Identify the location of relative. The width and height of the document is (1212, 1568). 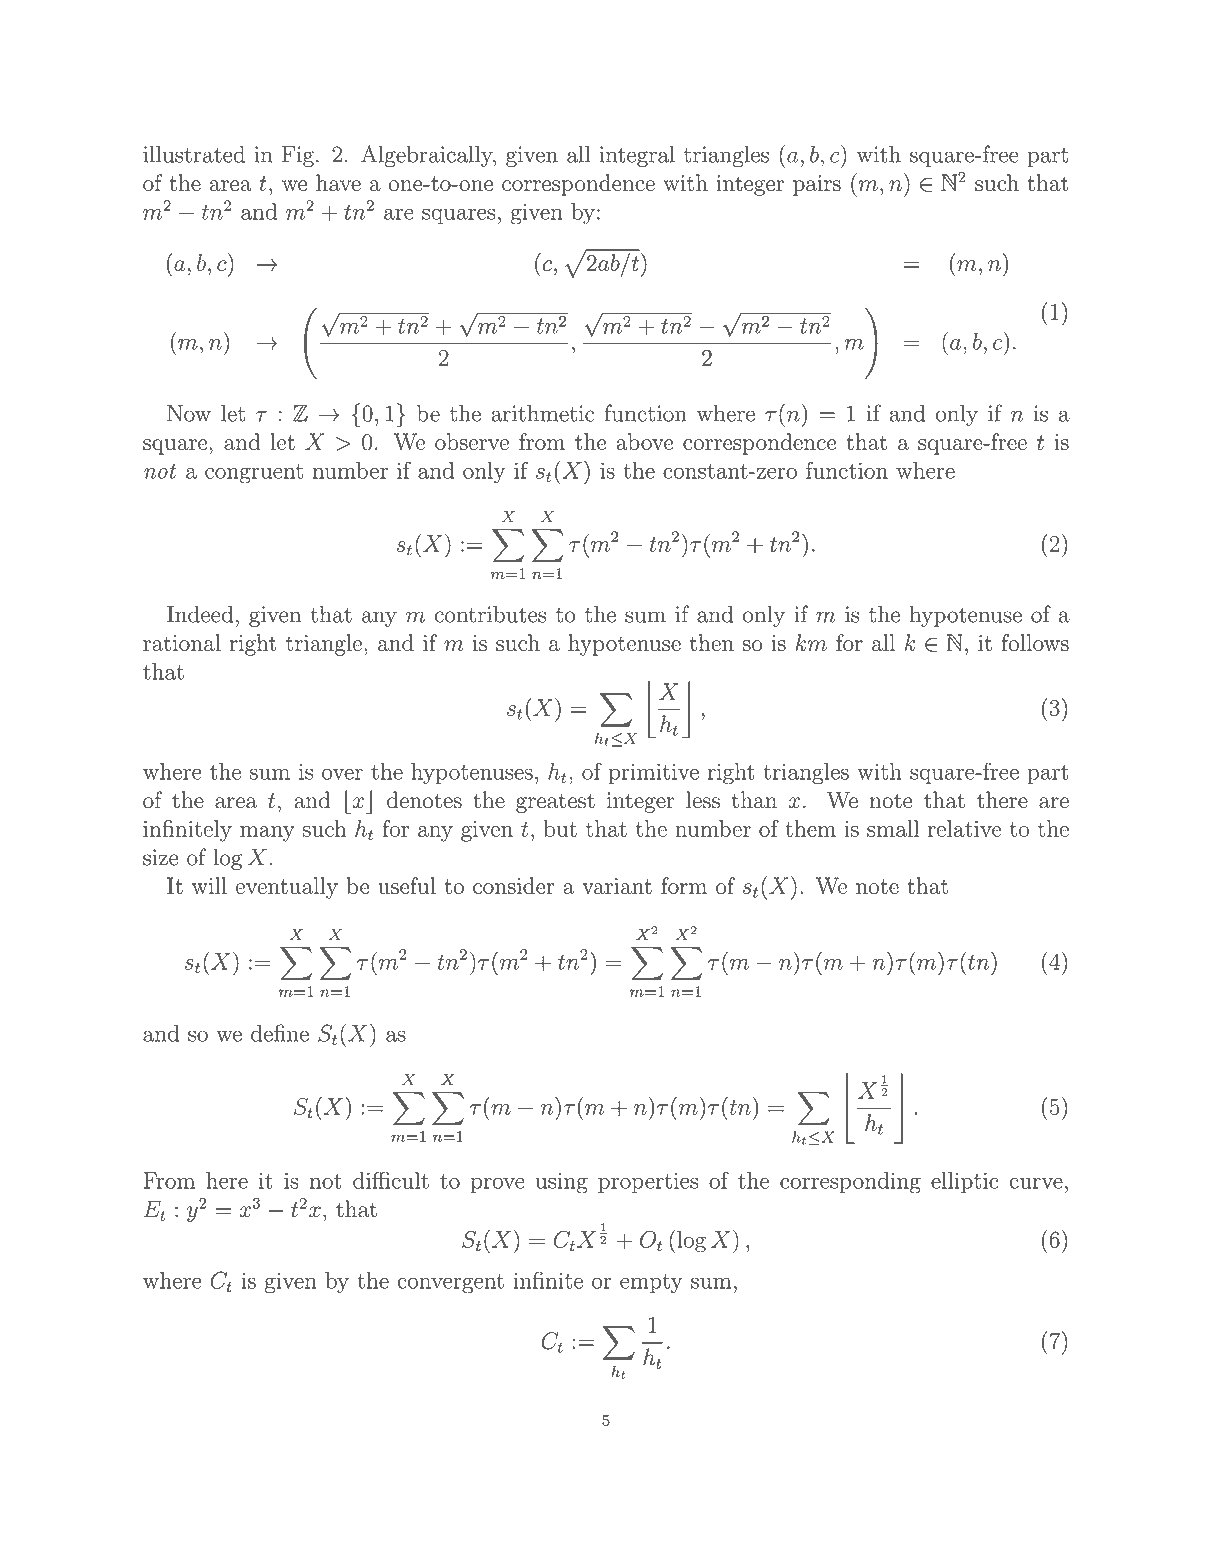
(964, 828).
